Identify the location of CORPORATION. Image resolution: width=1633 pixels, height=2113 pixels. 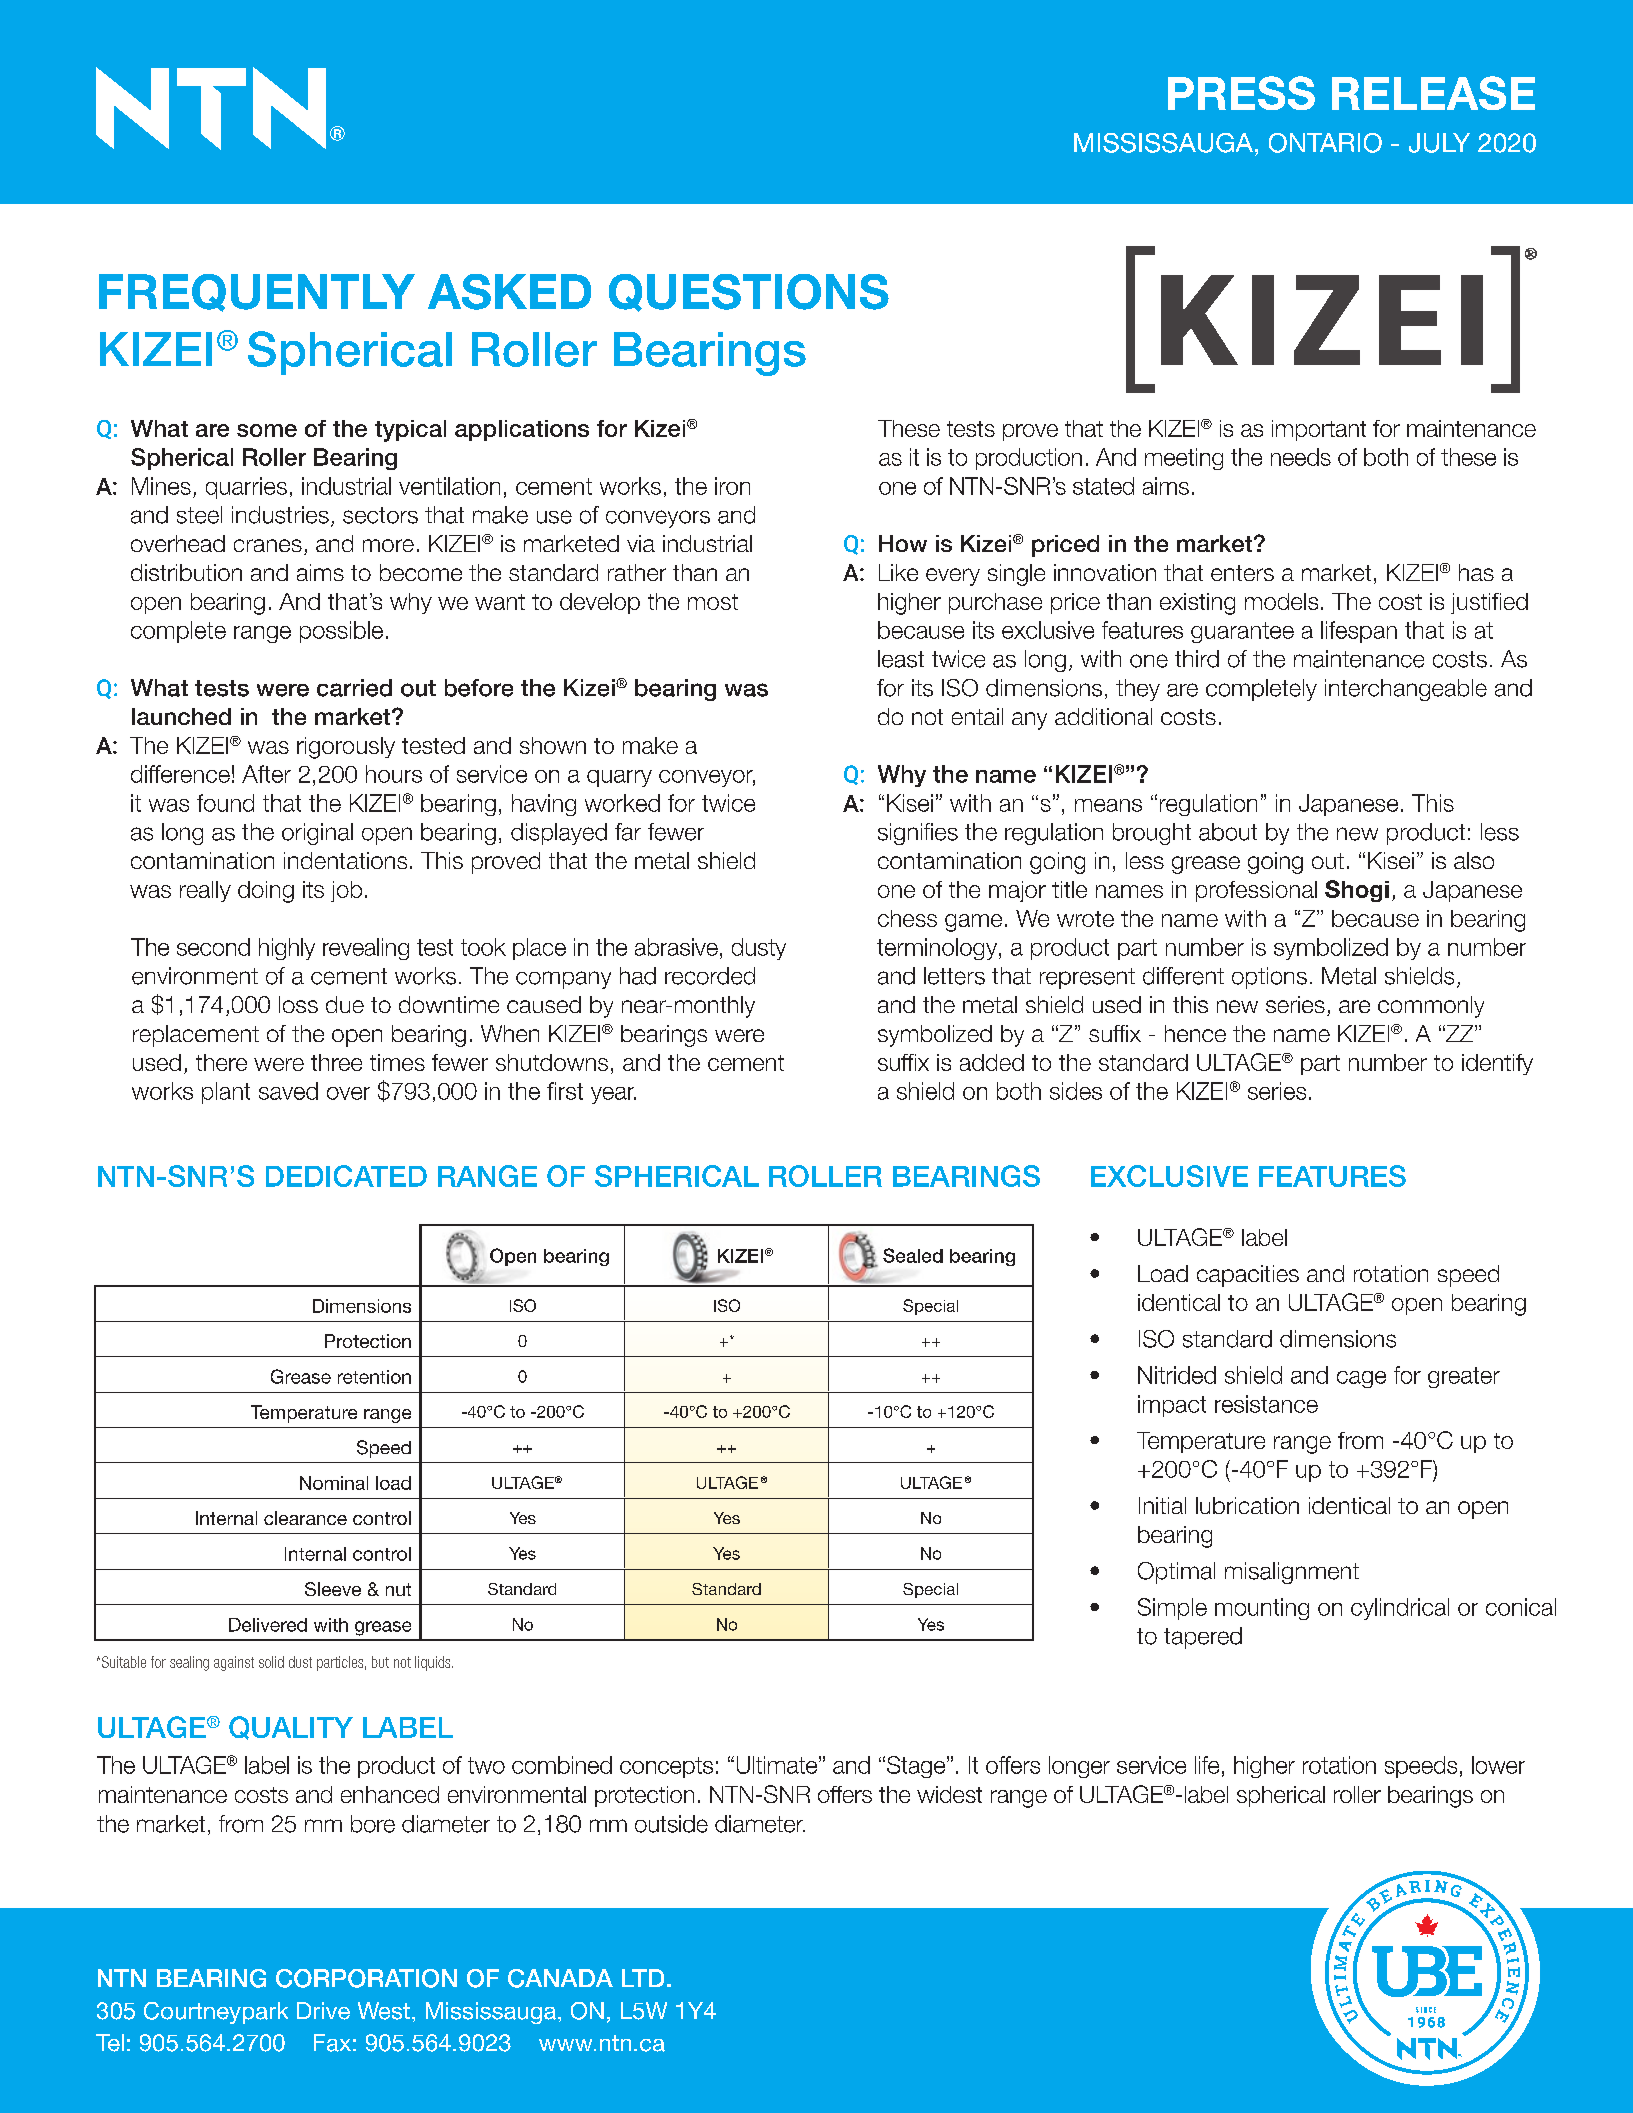
(366, 1978).
